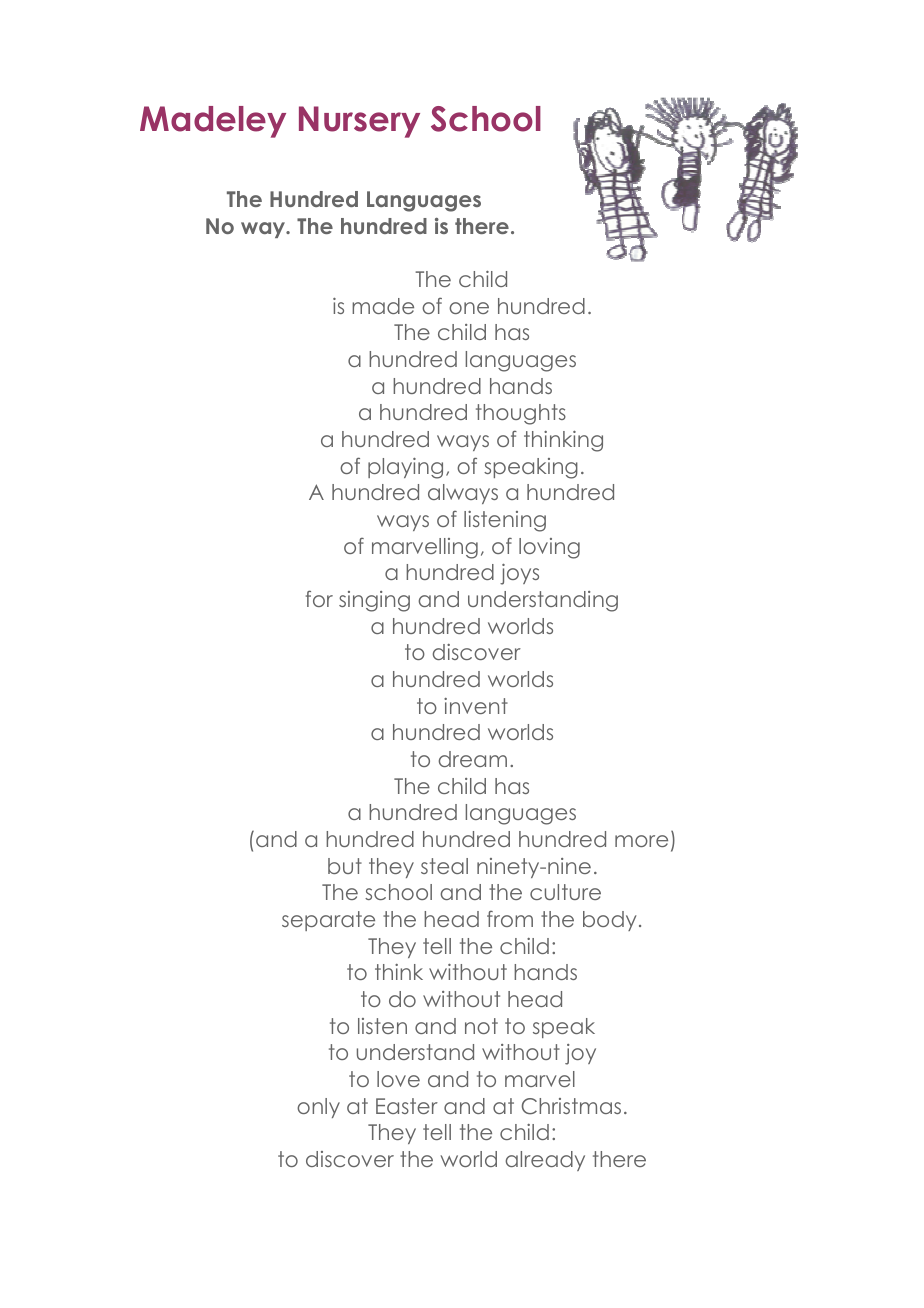  What do you see at coordinates (476, 706) in the screenshot?
I see `invent` at bounding box center [476, 706].
